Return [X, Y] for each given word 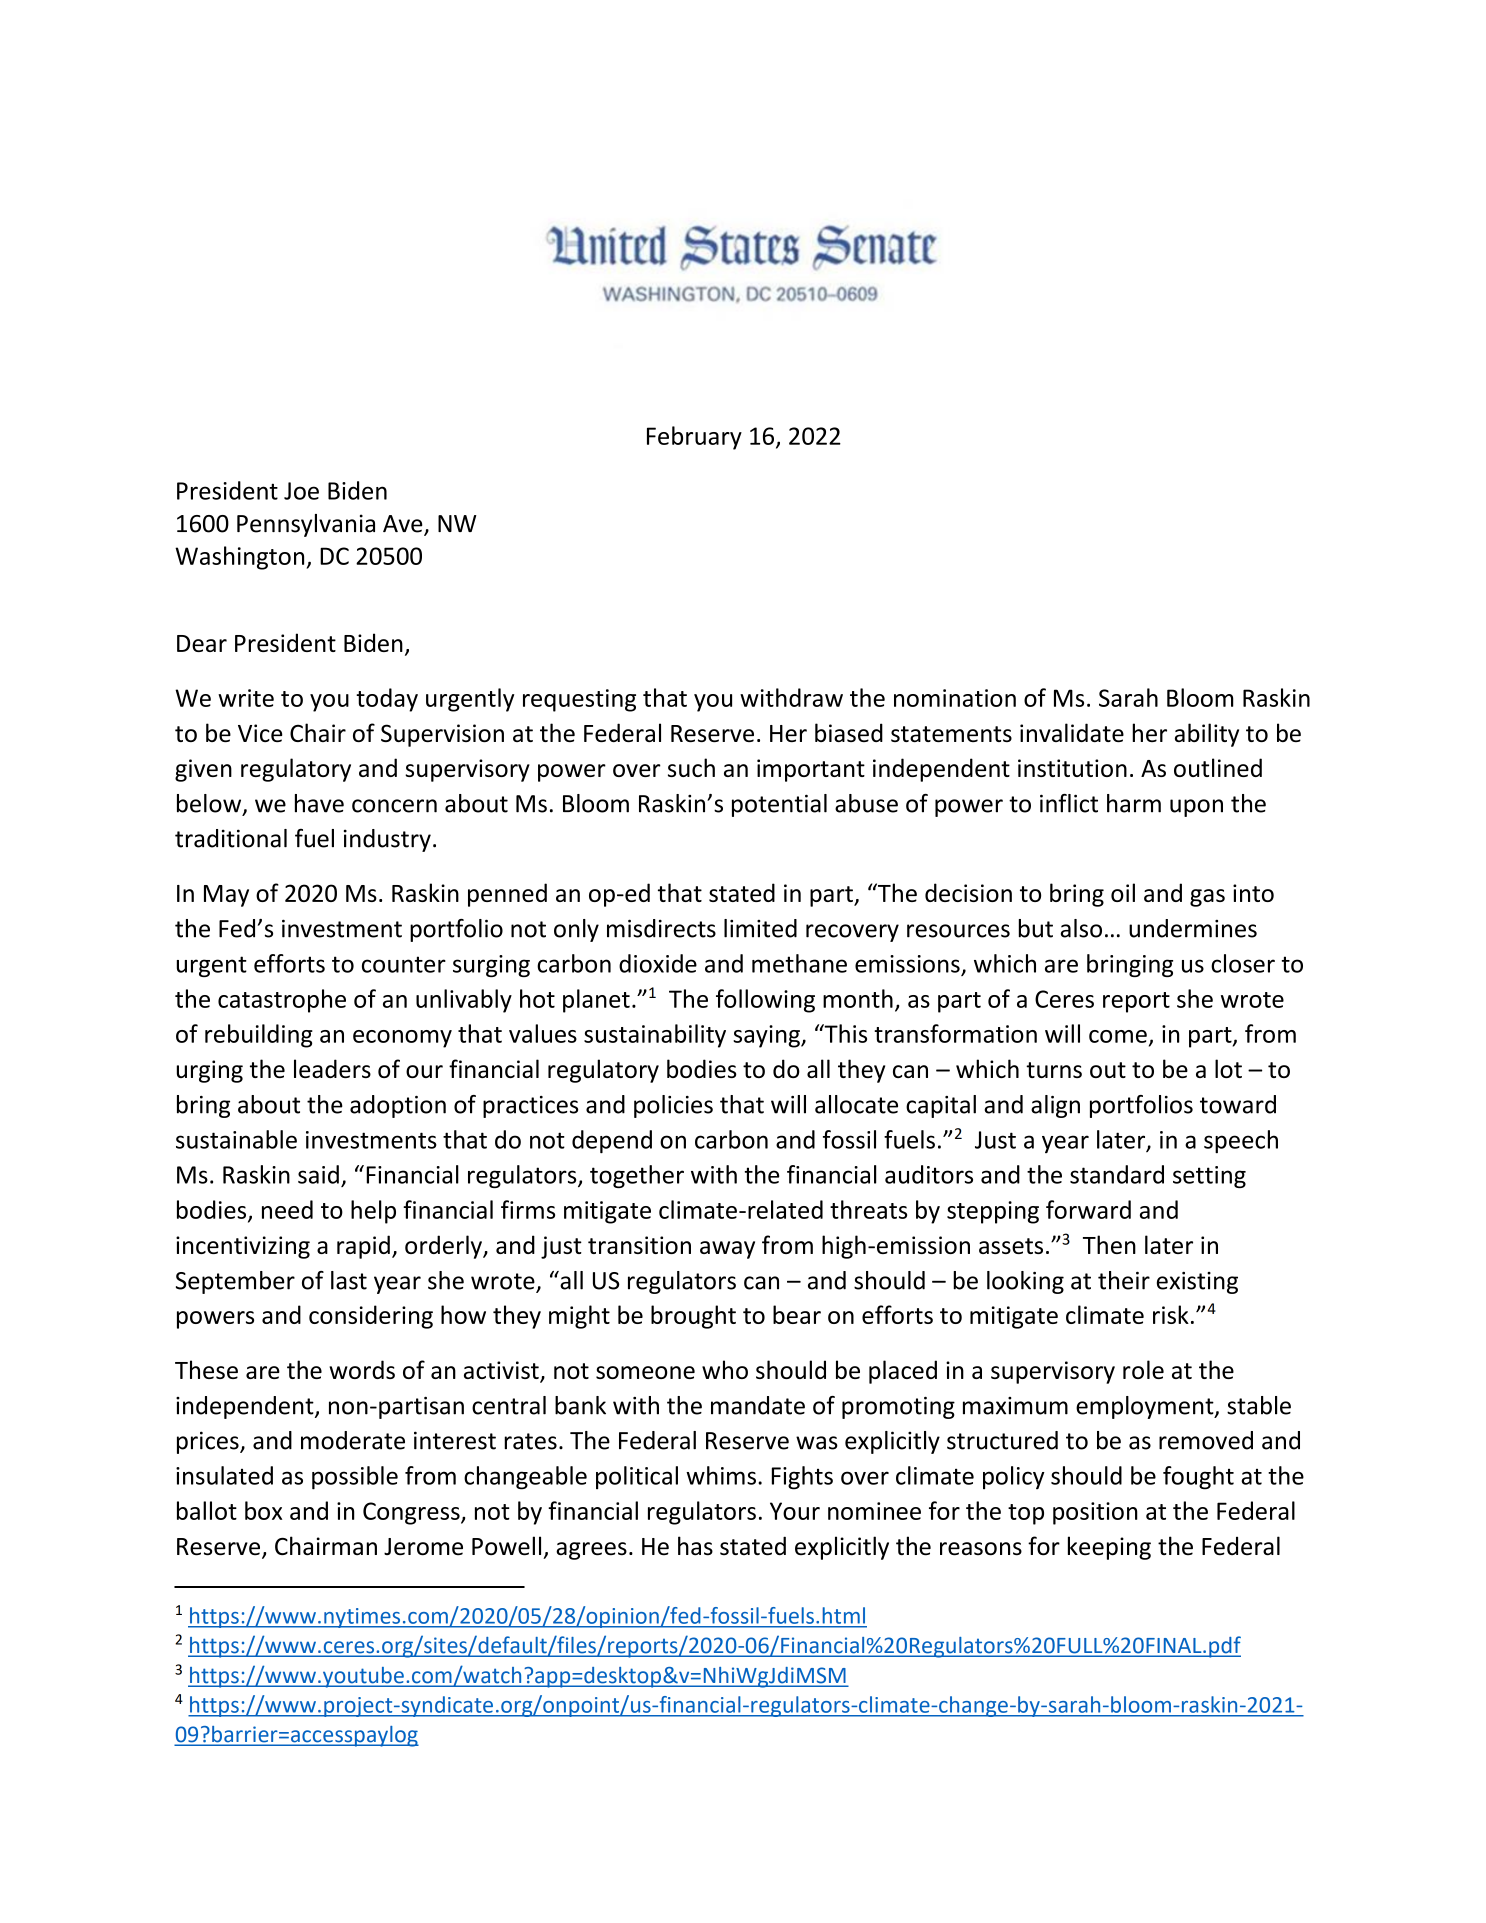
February [694, 438]
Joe [301, 491]
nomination [955, 698]
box [263, 1510]
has [695, 1546]
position [1095, 1513]
